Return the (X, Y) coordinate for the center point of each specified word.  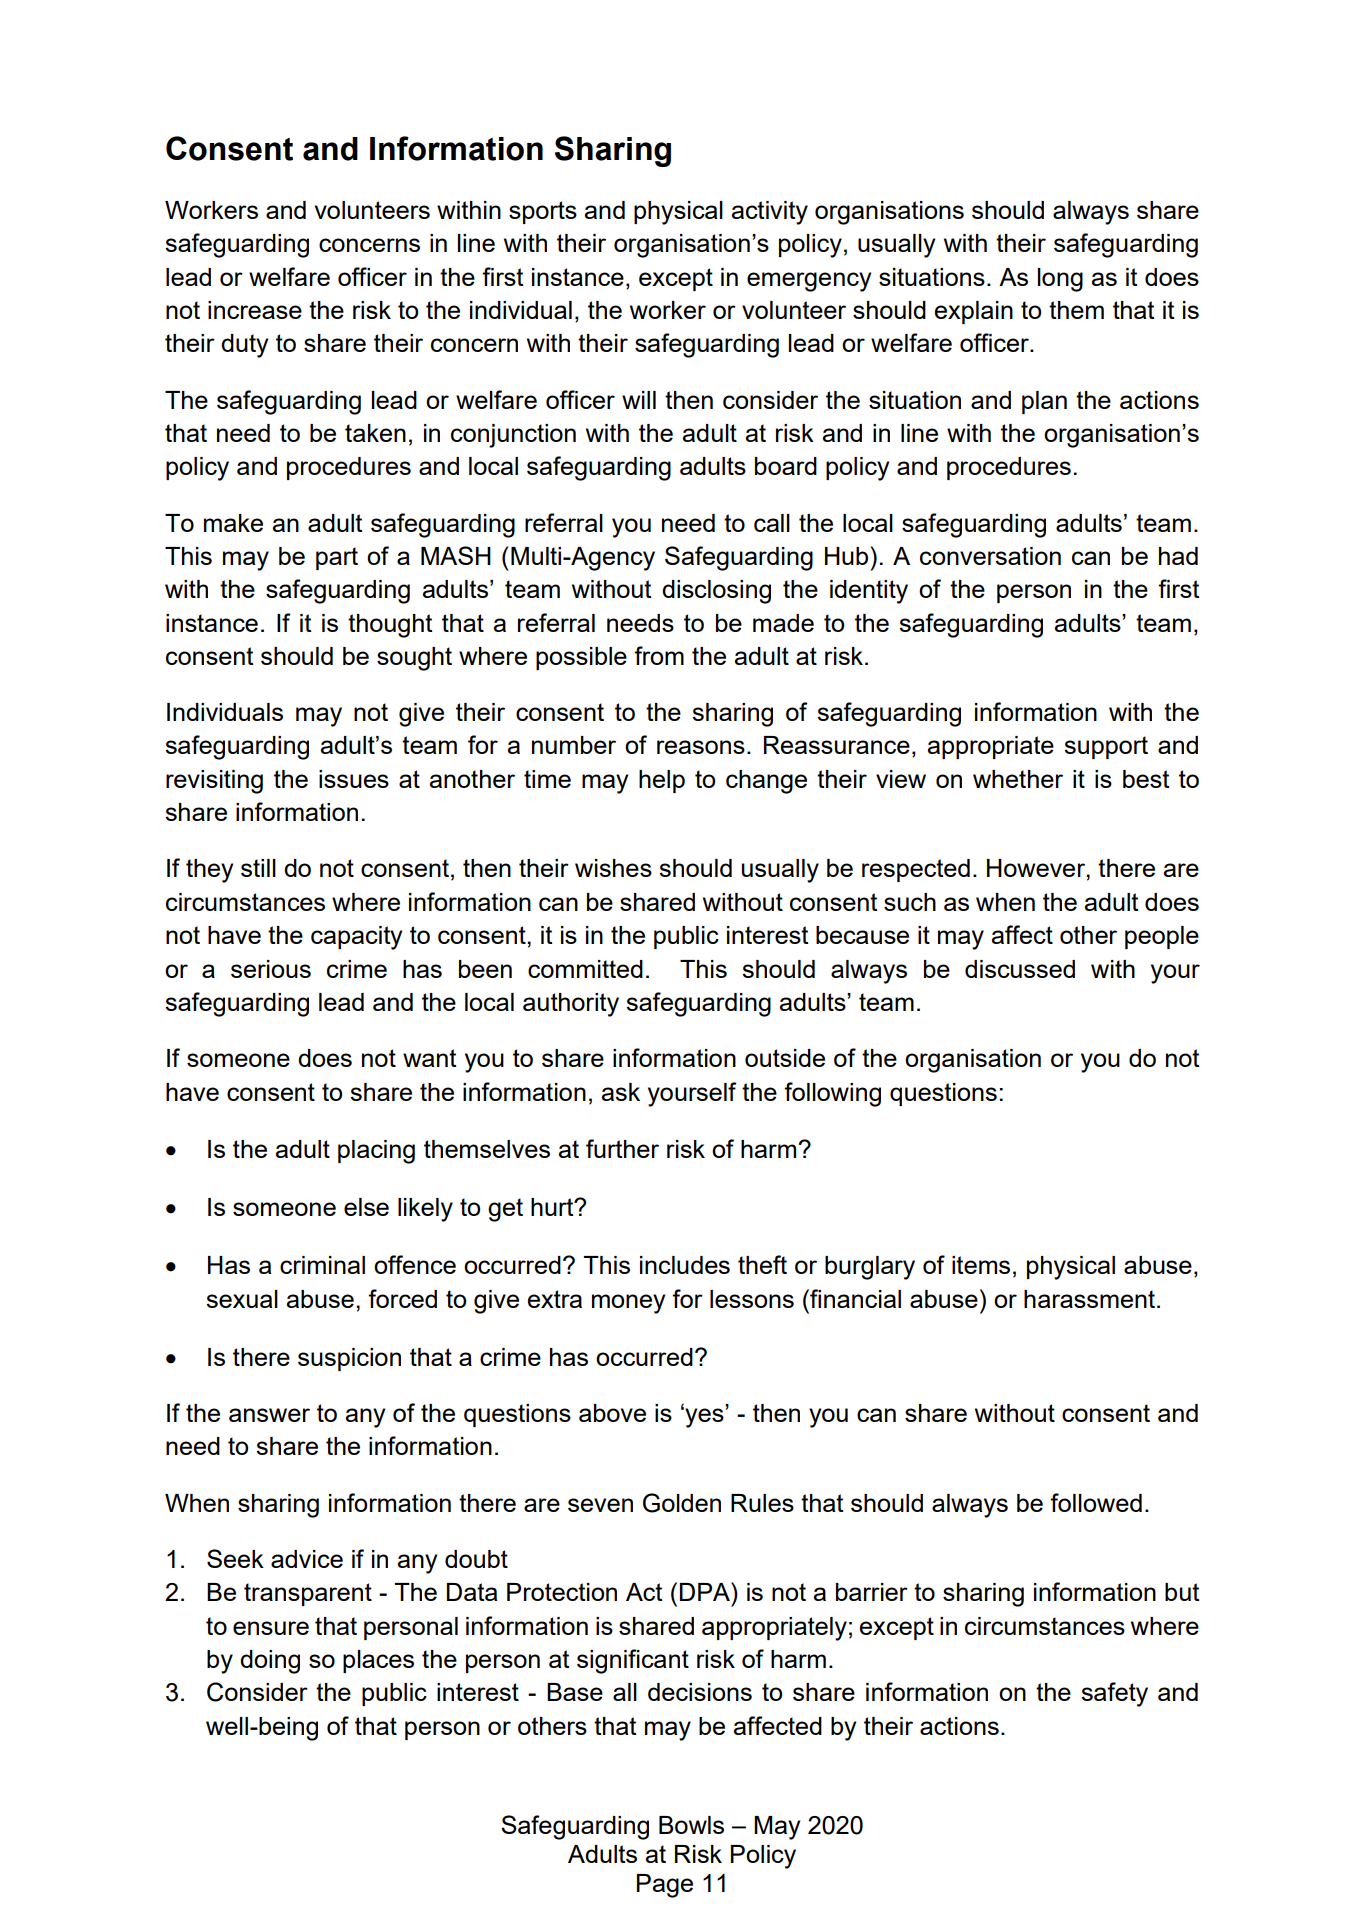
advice (307, 1559)
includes (685, 1265)
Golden (682, 1503)
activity (770, 213)
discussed (1020, 969)
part (337, 558)
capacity (356, 938)
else (366, 1207)
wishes (613, 868)
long (1060, 280)
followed (1096, 1502)
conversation (990, 556)
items (981, 1265)
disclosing (716, 592)
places (378, 1661)
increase (255, 310)
